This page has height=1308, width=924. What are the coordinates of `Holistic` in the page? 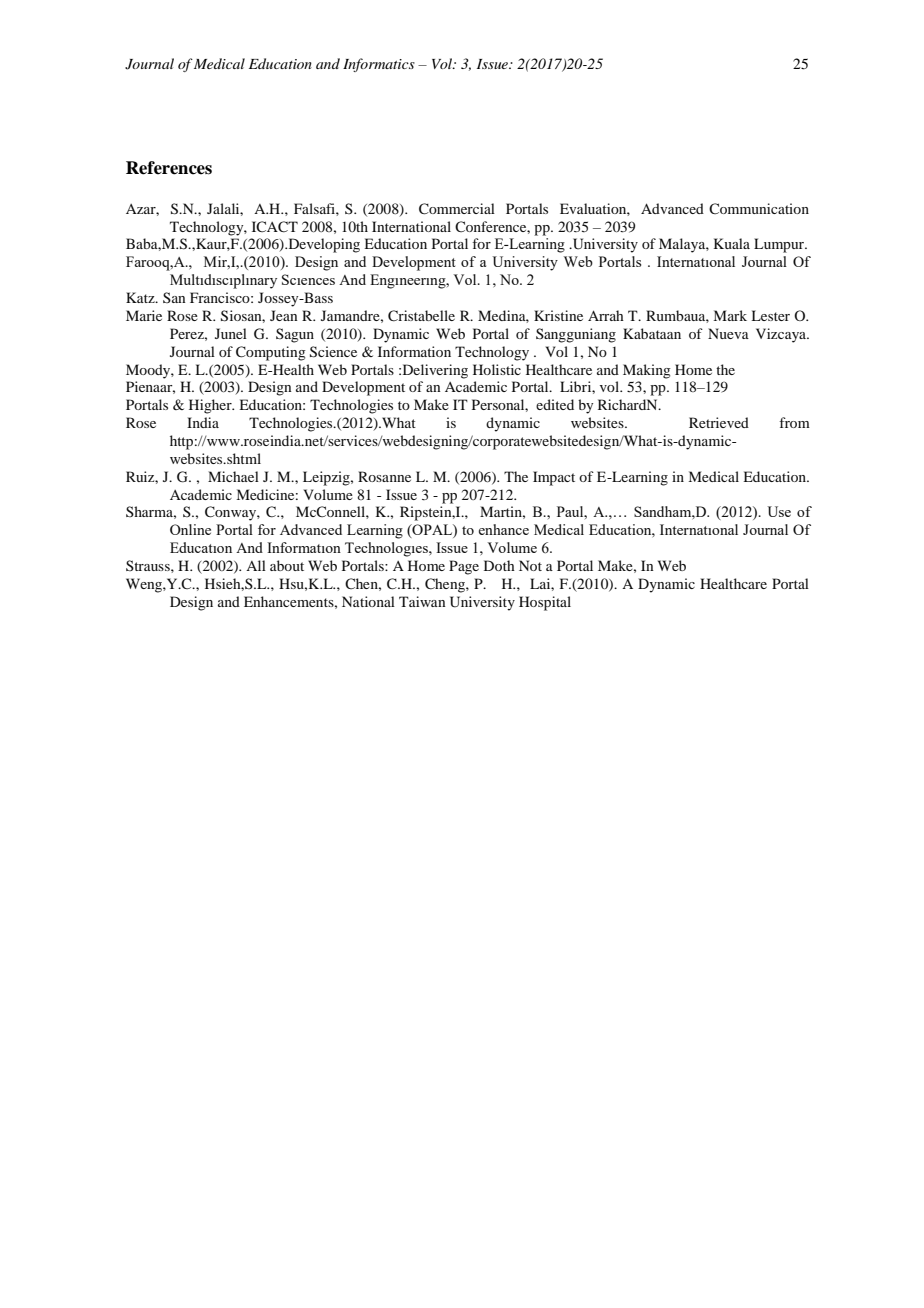 It's located at (497, 369).
